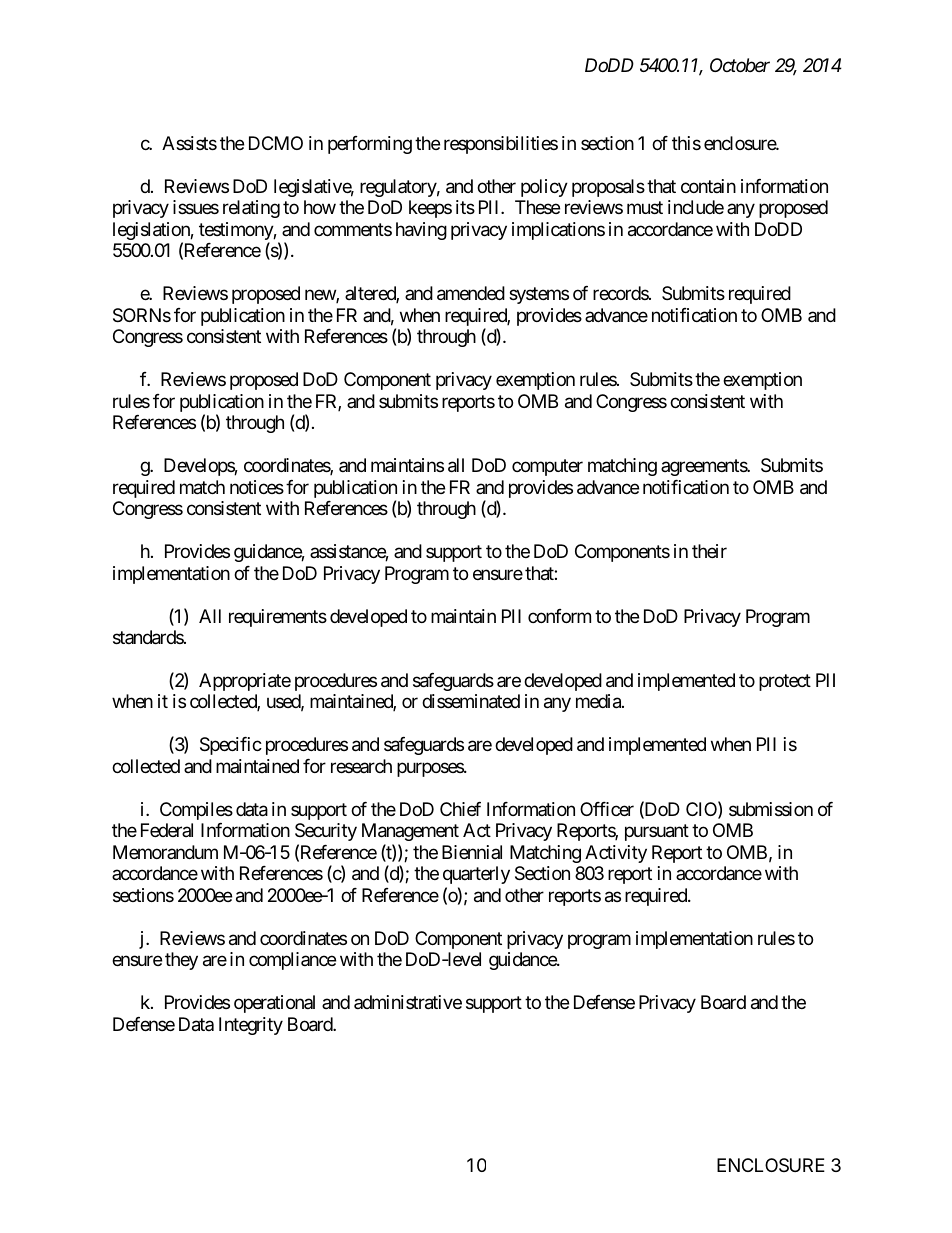 The width and height of the page is (952, 1233). Describe the element at coordinates (740, 65) in the page. I see `October` at that location.
